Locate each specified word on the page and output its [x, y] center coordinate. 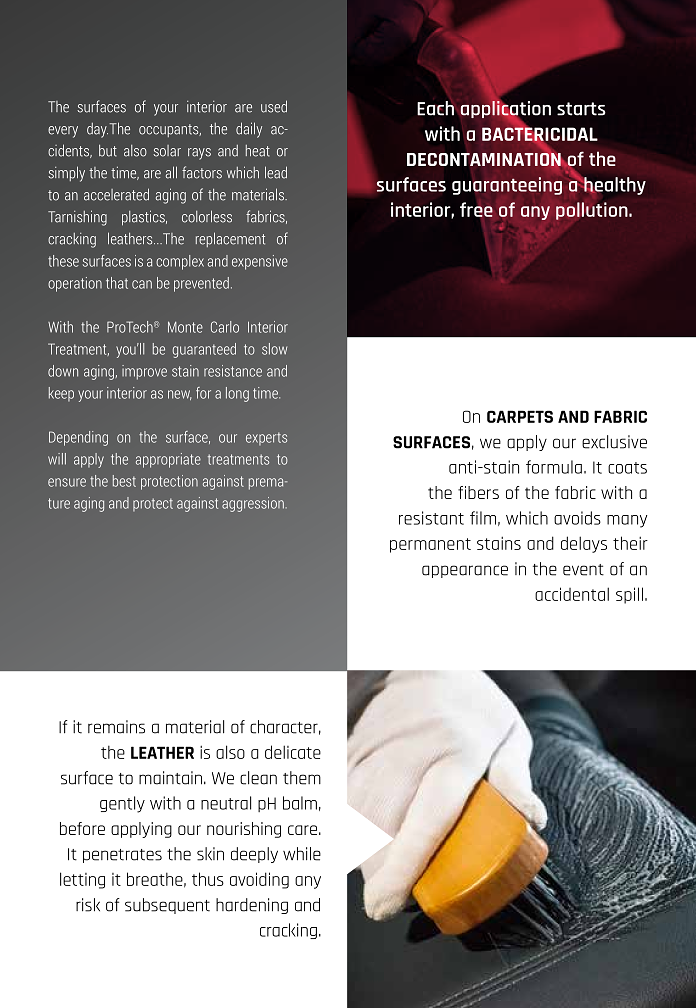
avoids [577, 518]
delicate [293, 752]
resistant [431, 518]
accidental [572, 594]
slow [274, 349]
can [142, 284]
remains [116, 727]
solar [167, 151]
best [124, 481]
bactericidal [540, 134]
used [274, 106]
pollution [593, 211]
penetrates [122, 856]
